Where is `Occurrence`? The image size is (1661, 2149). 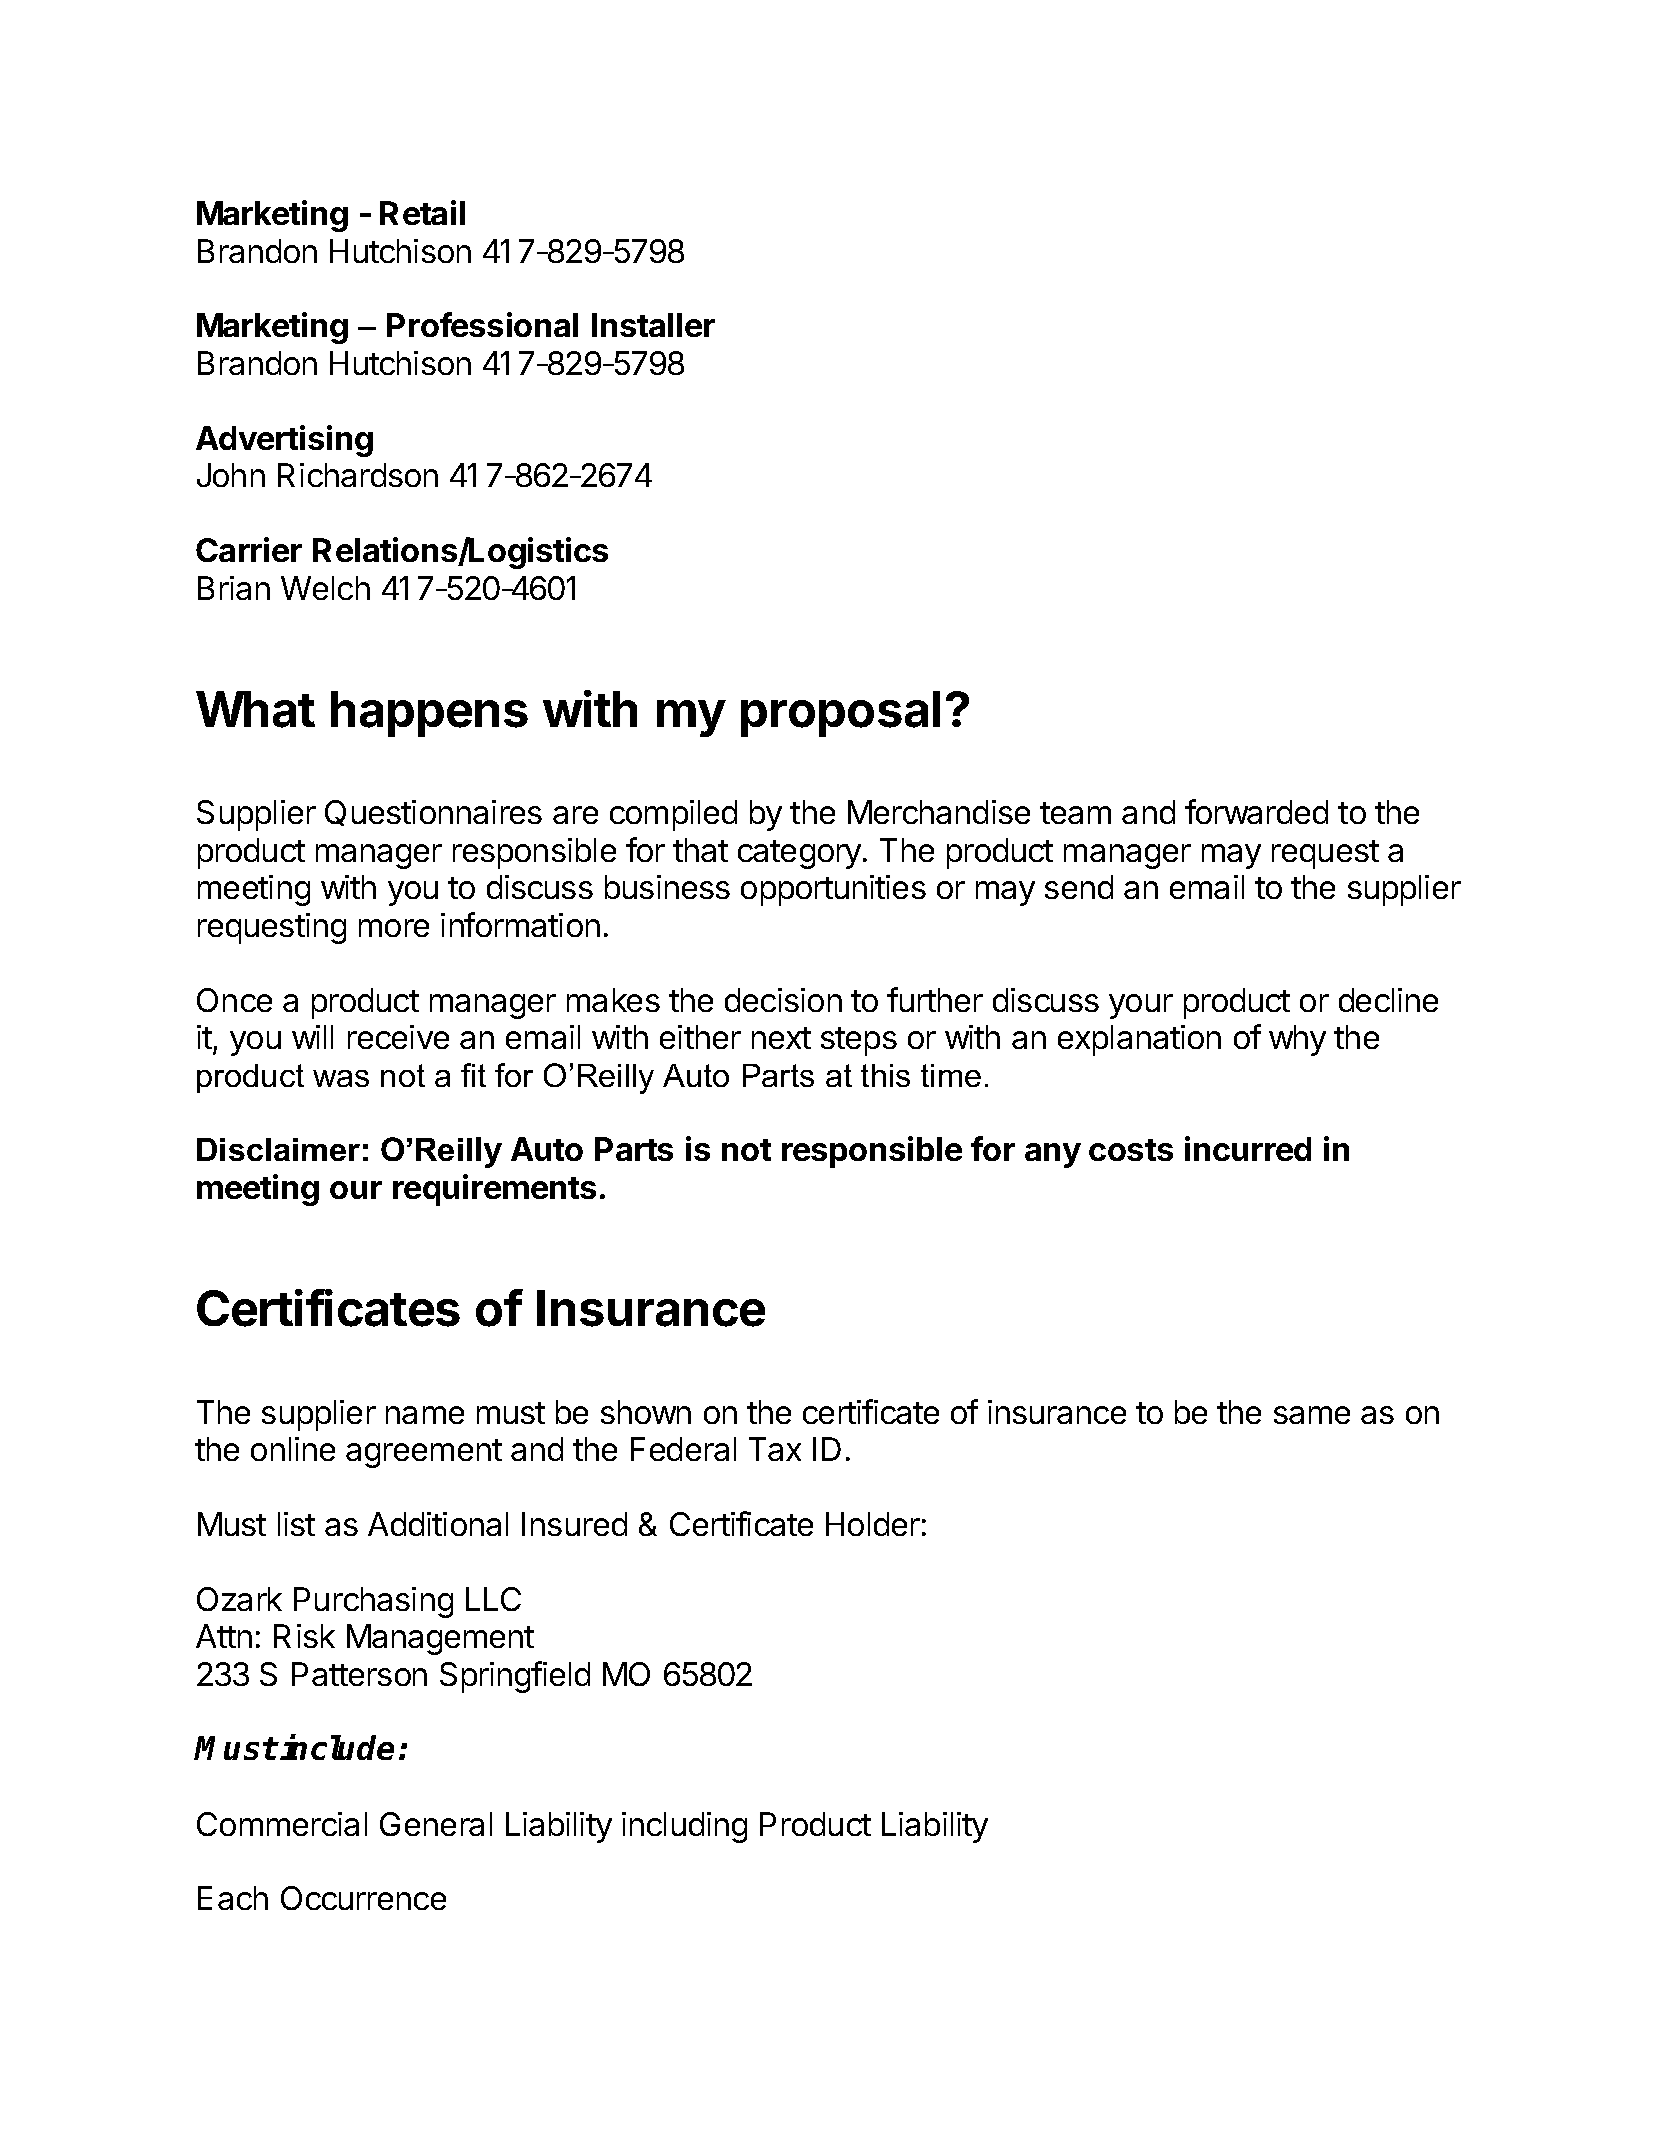
Occurrence is located at coordinates (363, 1898).
